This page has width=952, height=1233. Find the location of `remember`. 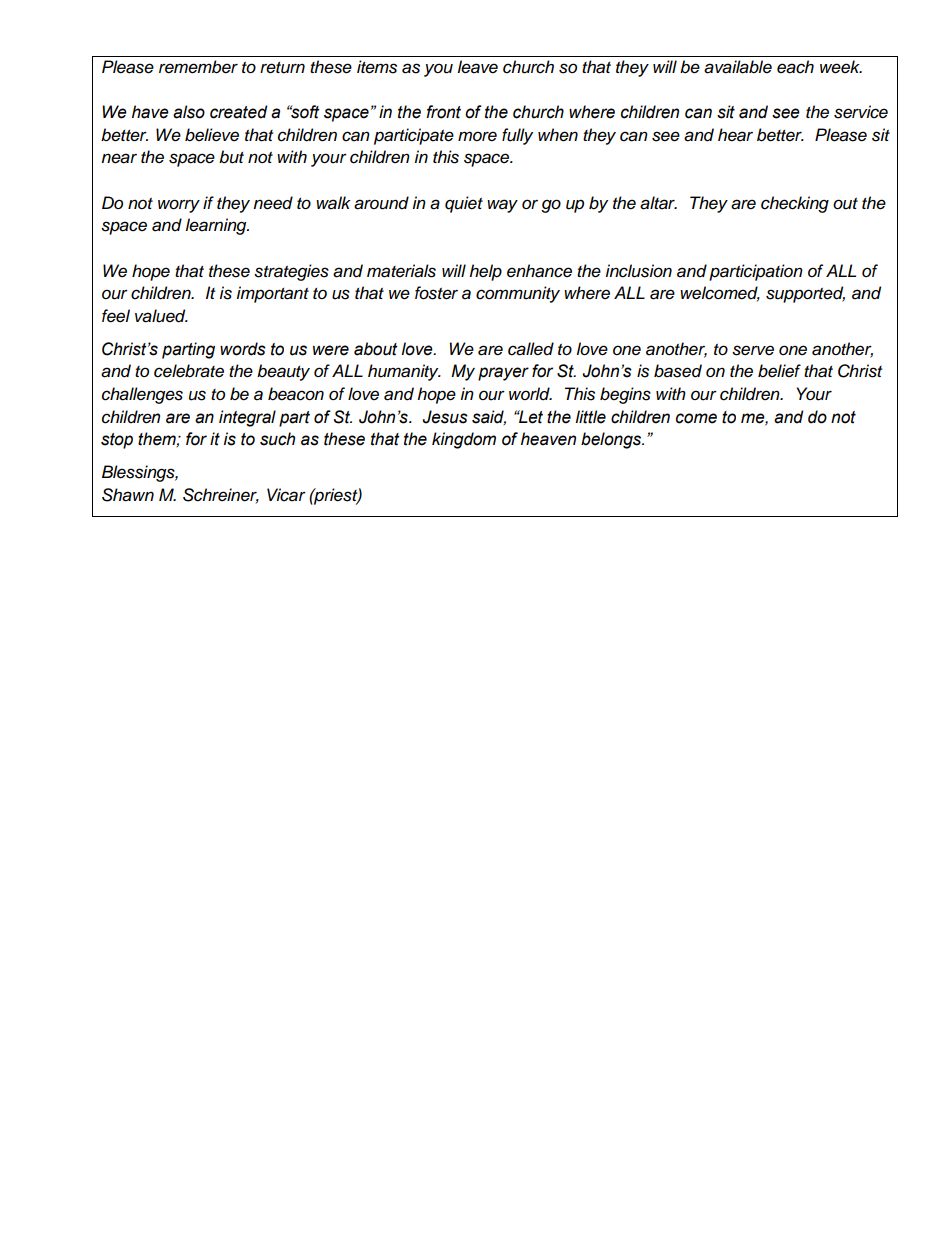

remember is located at coordinates (198, 67).
